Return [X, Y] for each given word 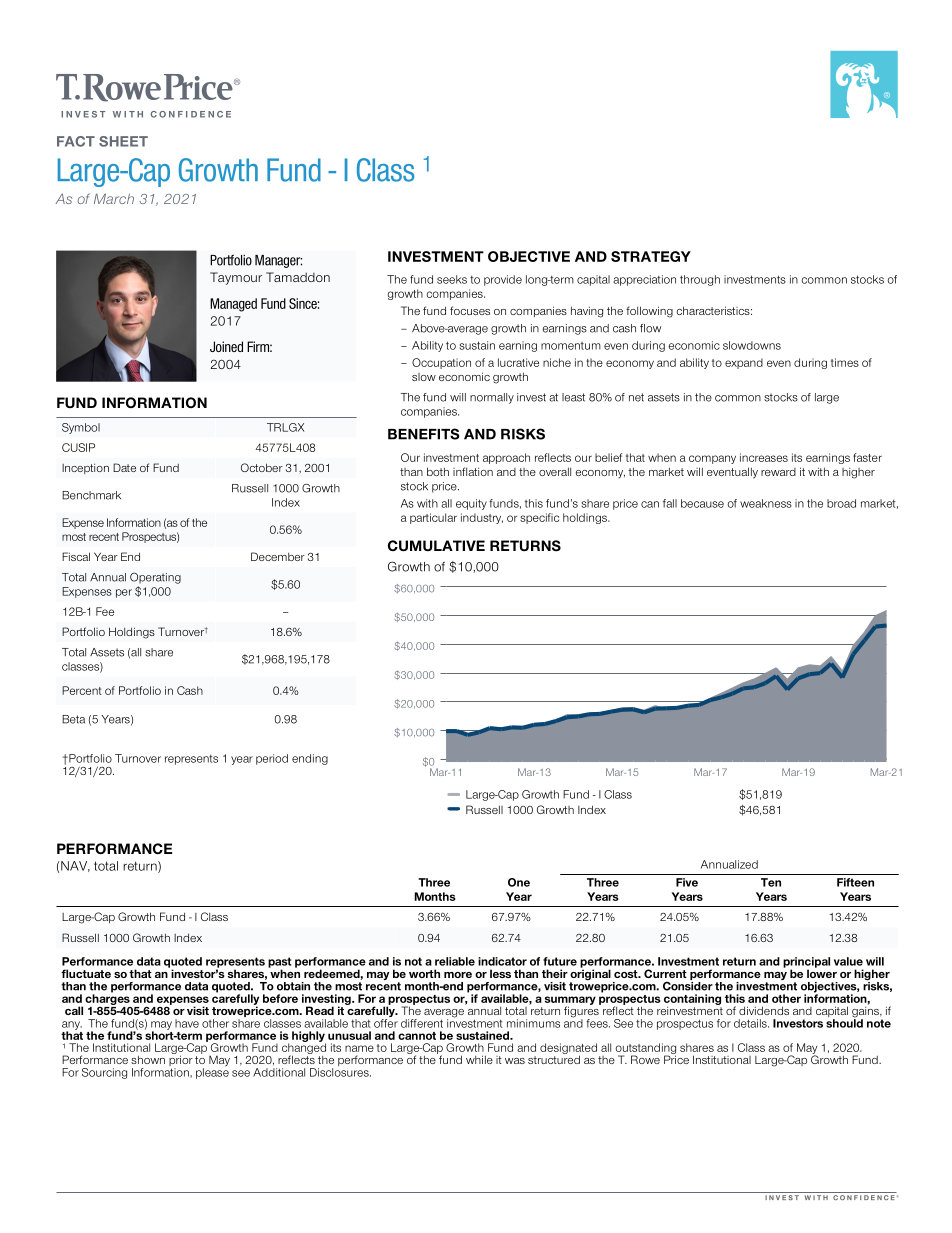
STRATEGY [651, 256]
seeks [452, 279]
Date [124, 467]
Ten [771, 882]
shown [148, 1059]
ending [310, 759]
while [479, 1059]
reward [778, 472]
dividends [764, 1010]
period [272, 759]
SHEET [123, 141]
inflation [473, 471]
